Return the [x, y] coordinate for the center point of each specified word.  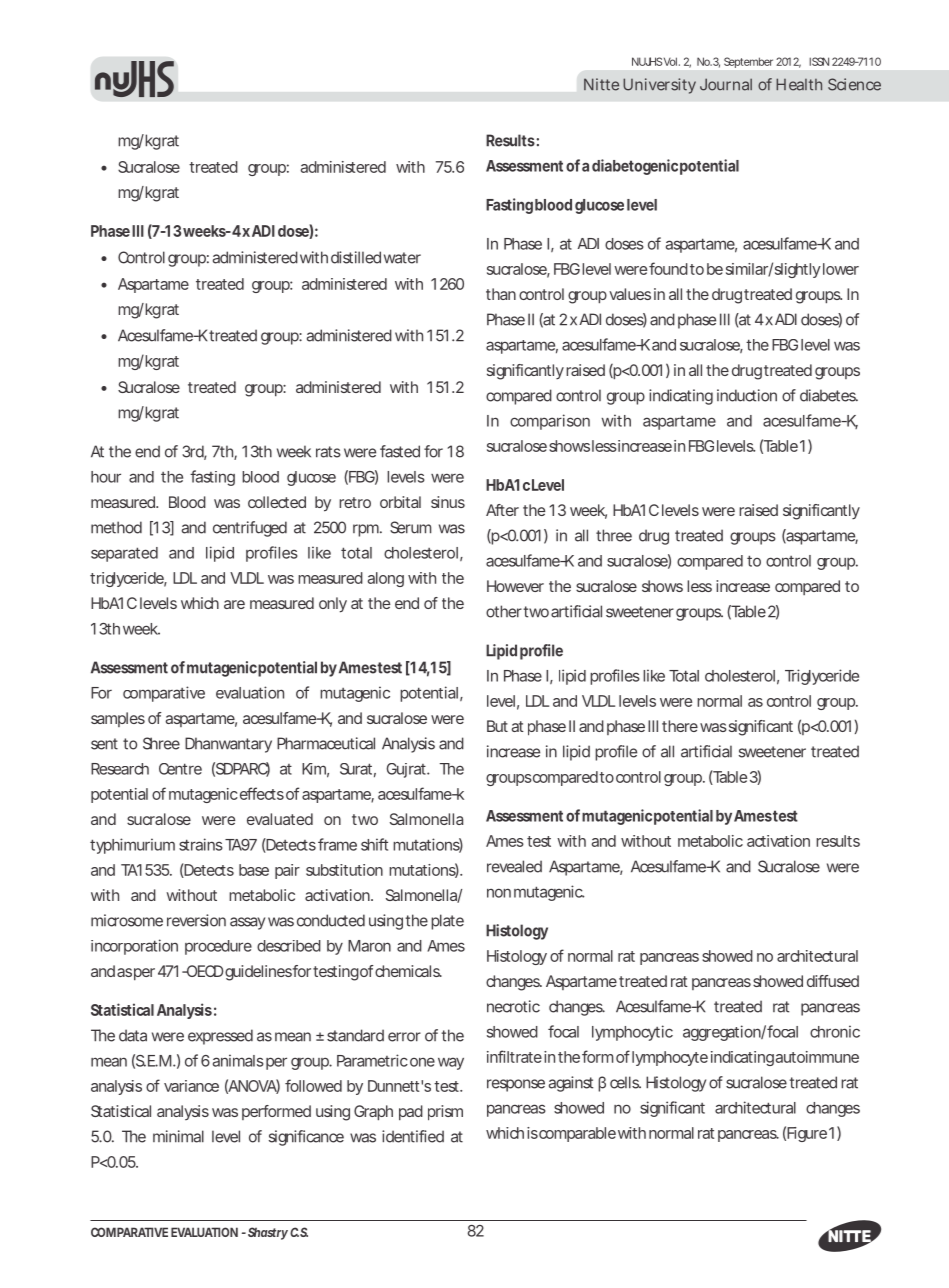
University [659, 86]
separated [124, 554]
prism [445, 1113]
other [505, 611]
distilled [356, 257]
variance [191, 1086]
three [614, 535]
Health [799, 84]
